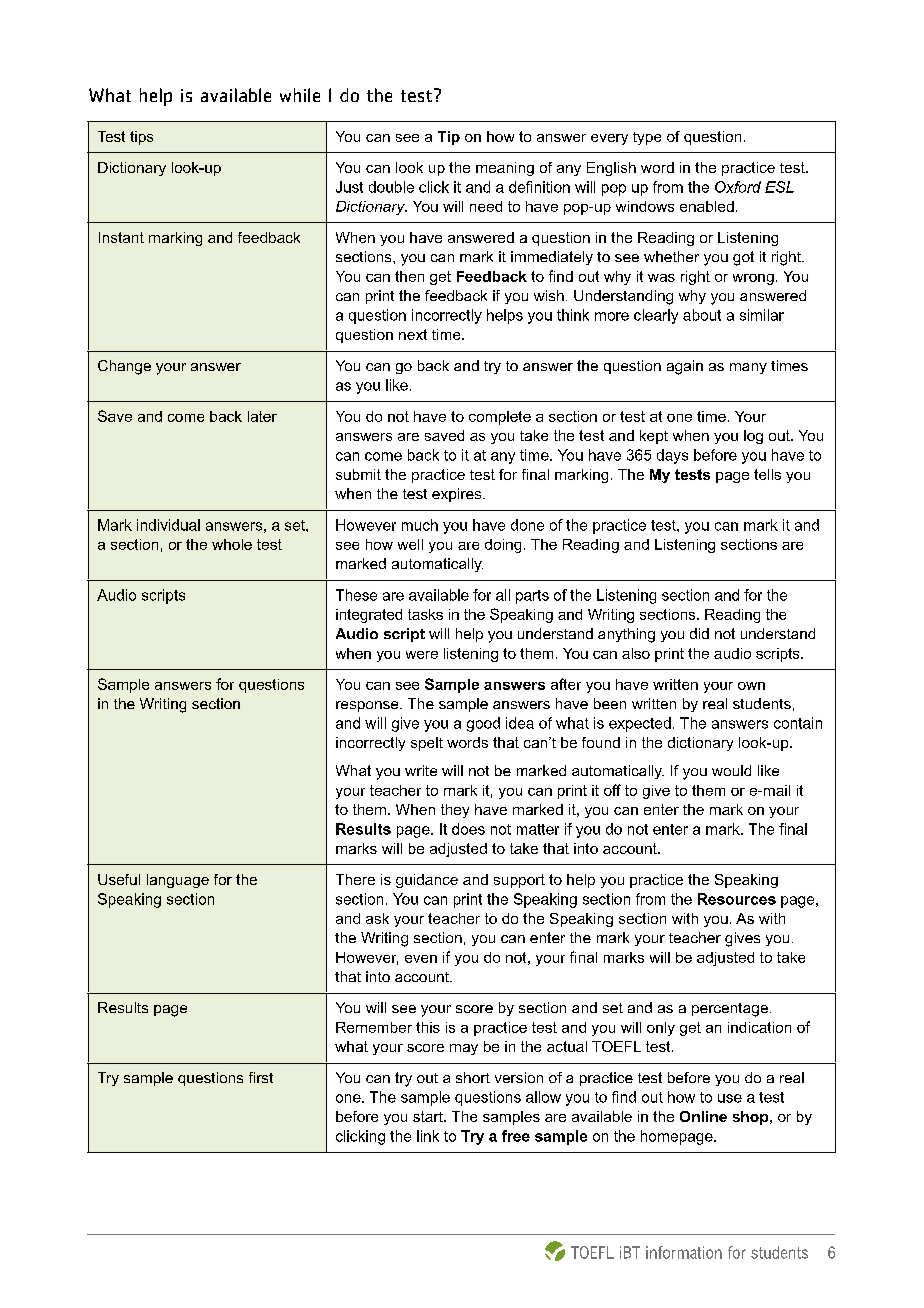 Image resolution: width=924 pixels, height=1308 pixels. What do you see at coordinates (168, 525) in the screenshot?
I see `individual` at bounding box center [168, 525].
